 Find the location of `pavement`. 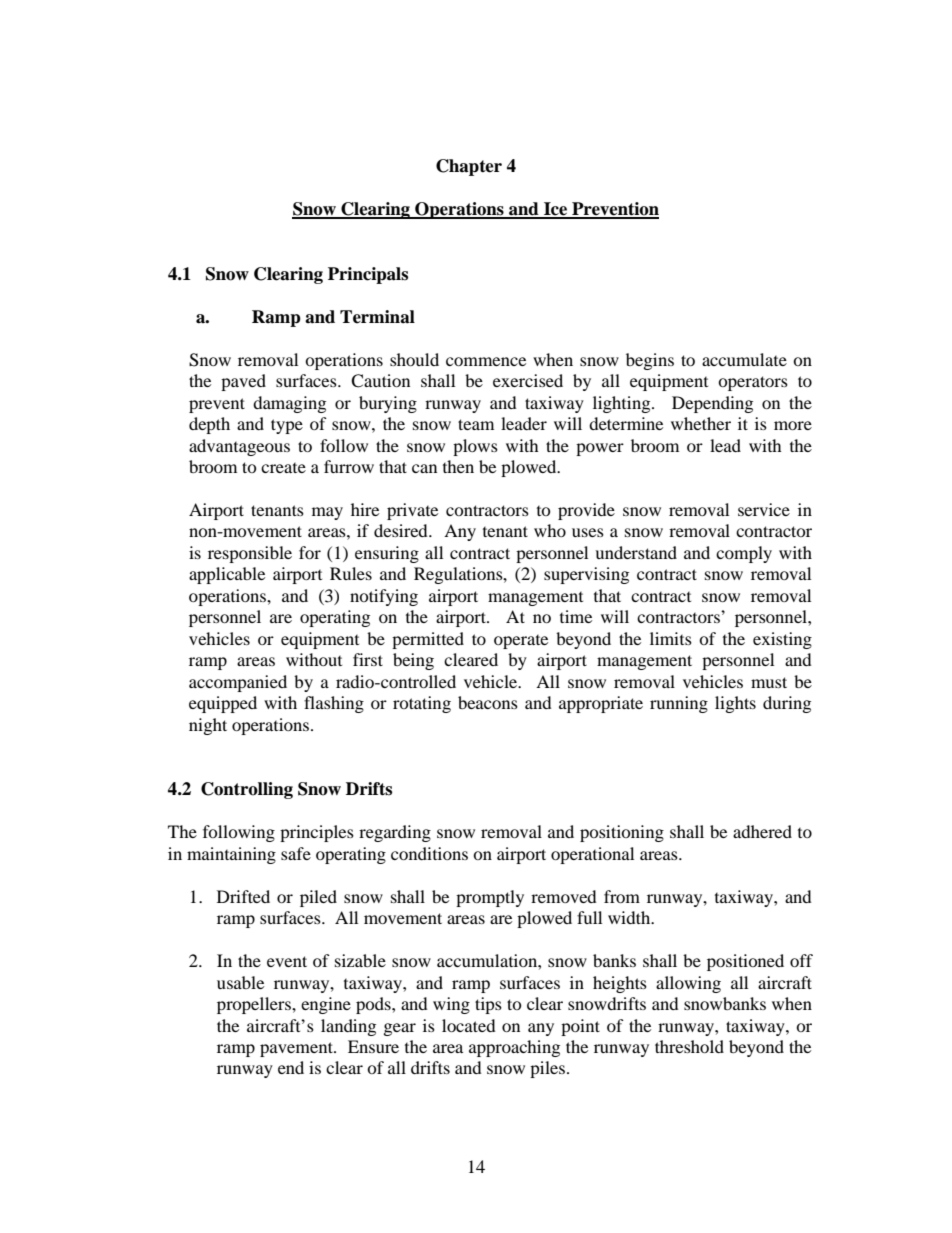

pavement is located at coordinates (297, 1049).
